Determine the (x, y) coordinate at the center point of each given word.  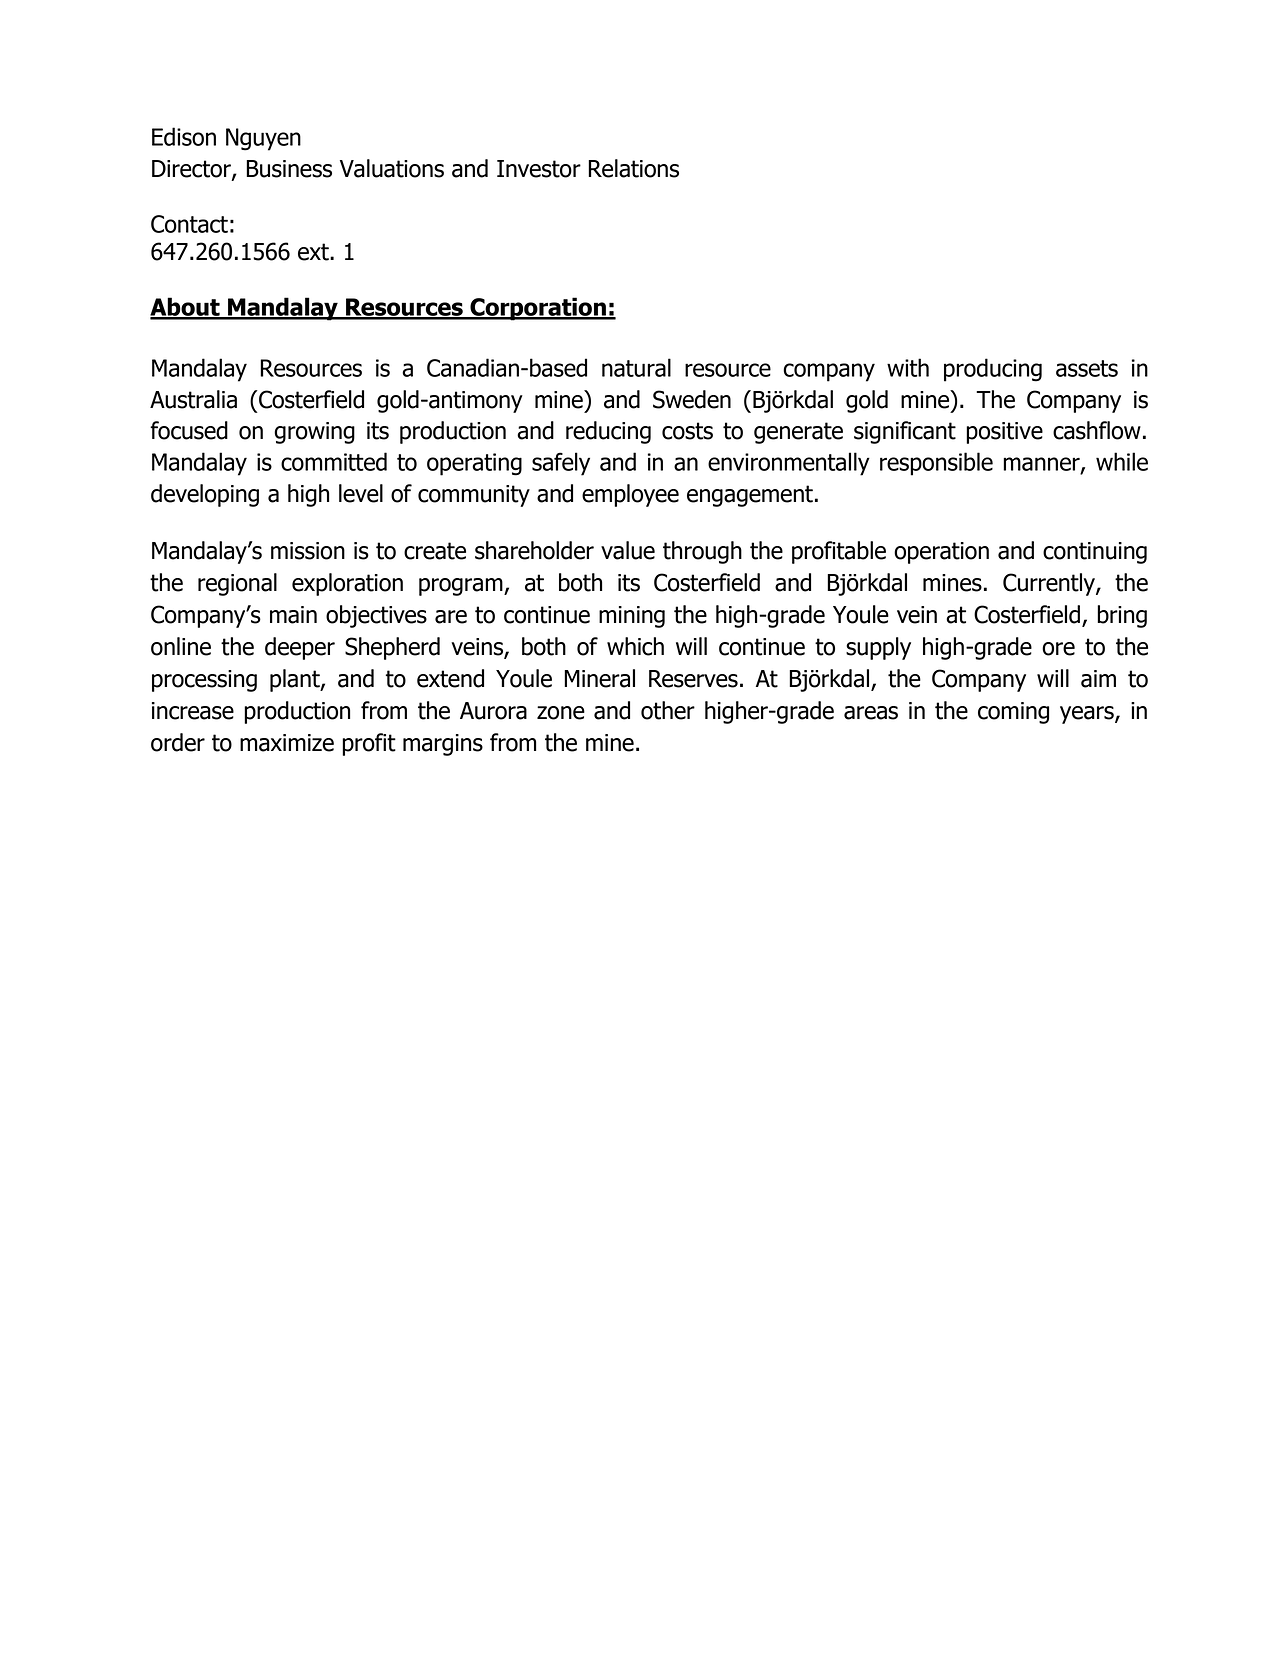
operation (941, 553)
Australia (193, 399)
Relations (633, 168)
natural (636, 367)
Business (289, 169)
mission (308, 551)
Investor (539, 169)
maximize (287, 743)
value (628, 550)
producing (993, 370)
